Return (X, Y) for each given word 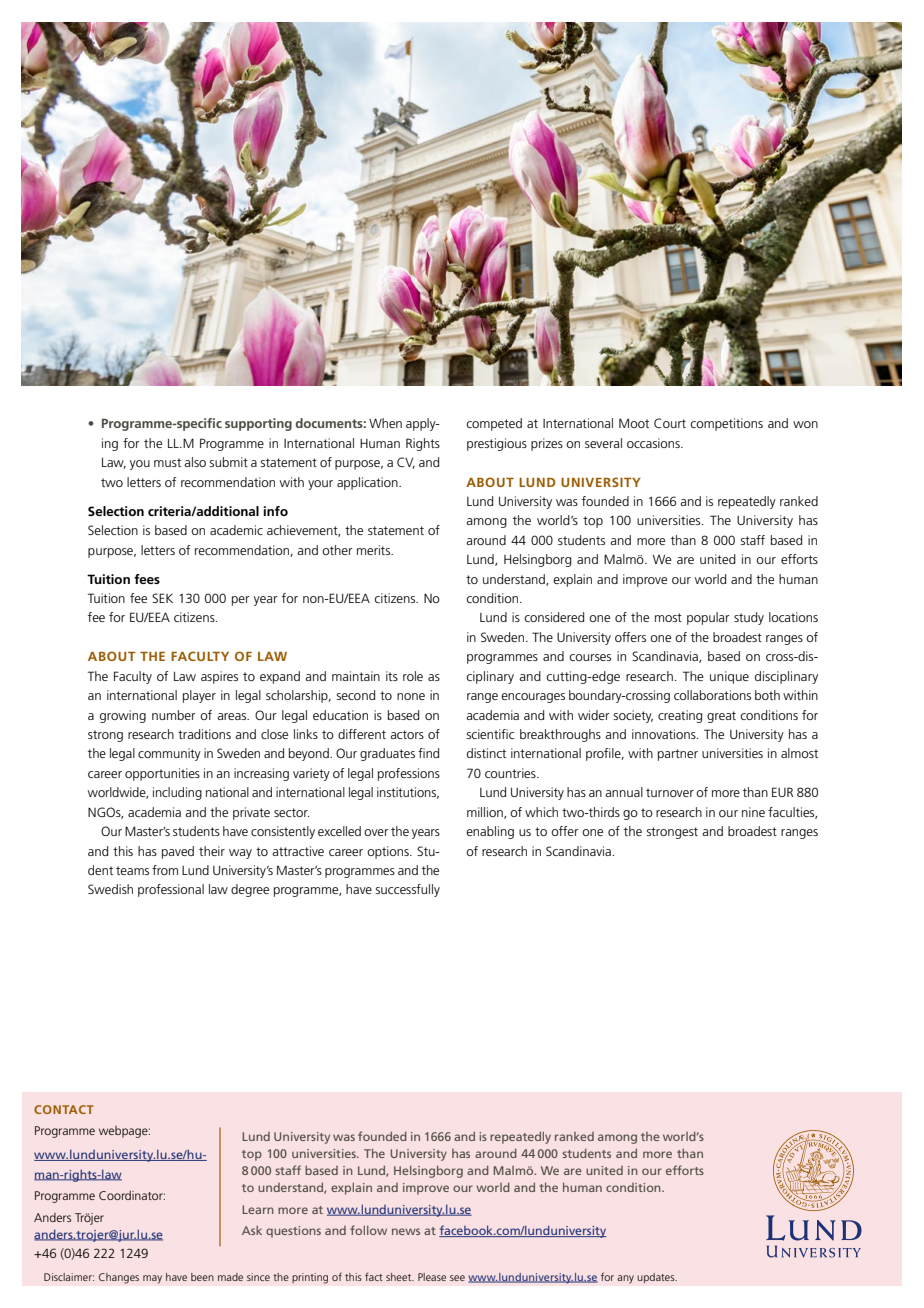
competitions (726, 424)
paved (178, 852)
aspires (219, 677)
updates (657, 1278)
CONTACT (64, 1109)
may (152, 1279)
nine (753, 812)
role (413, 676)
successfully (407, 890)
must (167, 462)
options (389, 852)
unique (729, 677)
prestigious (497, 444)
